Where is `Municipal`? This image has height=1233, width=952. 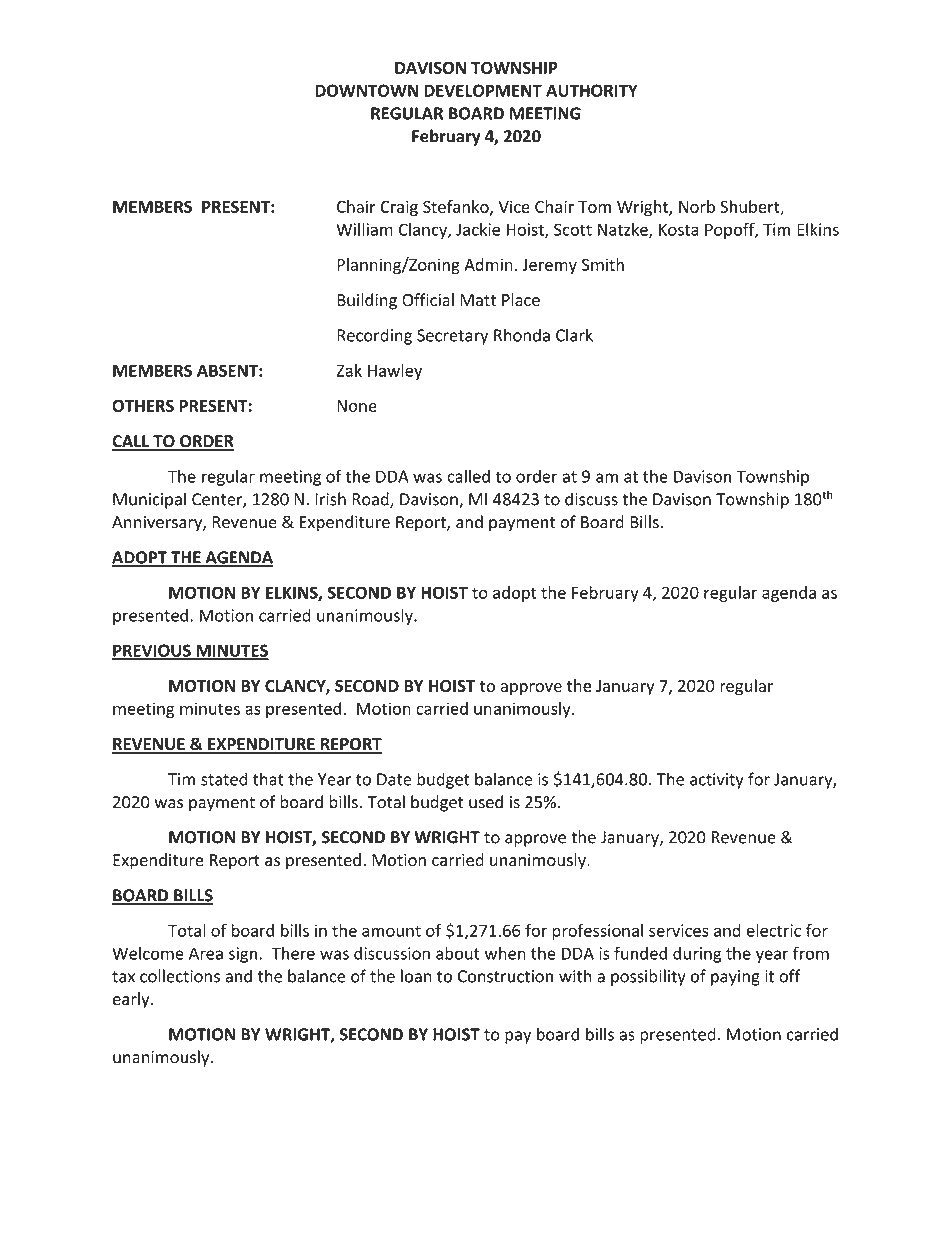 Municipal is located at coordinates (149, 500).
